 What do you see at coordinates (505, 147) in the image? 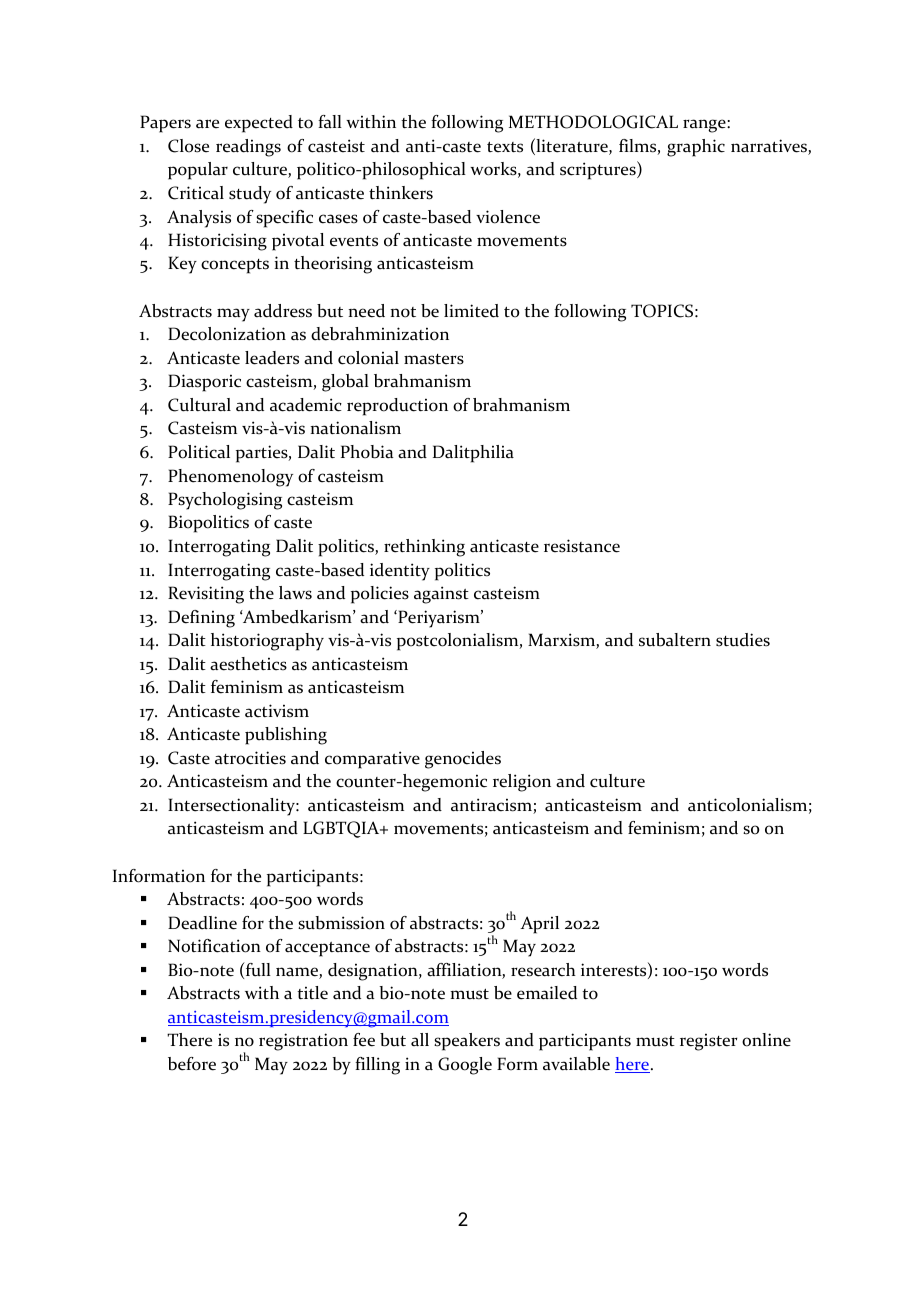
I see `texts` at bounding box center [505, 147].
